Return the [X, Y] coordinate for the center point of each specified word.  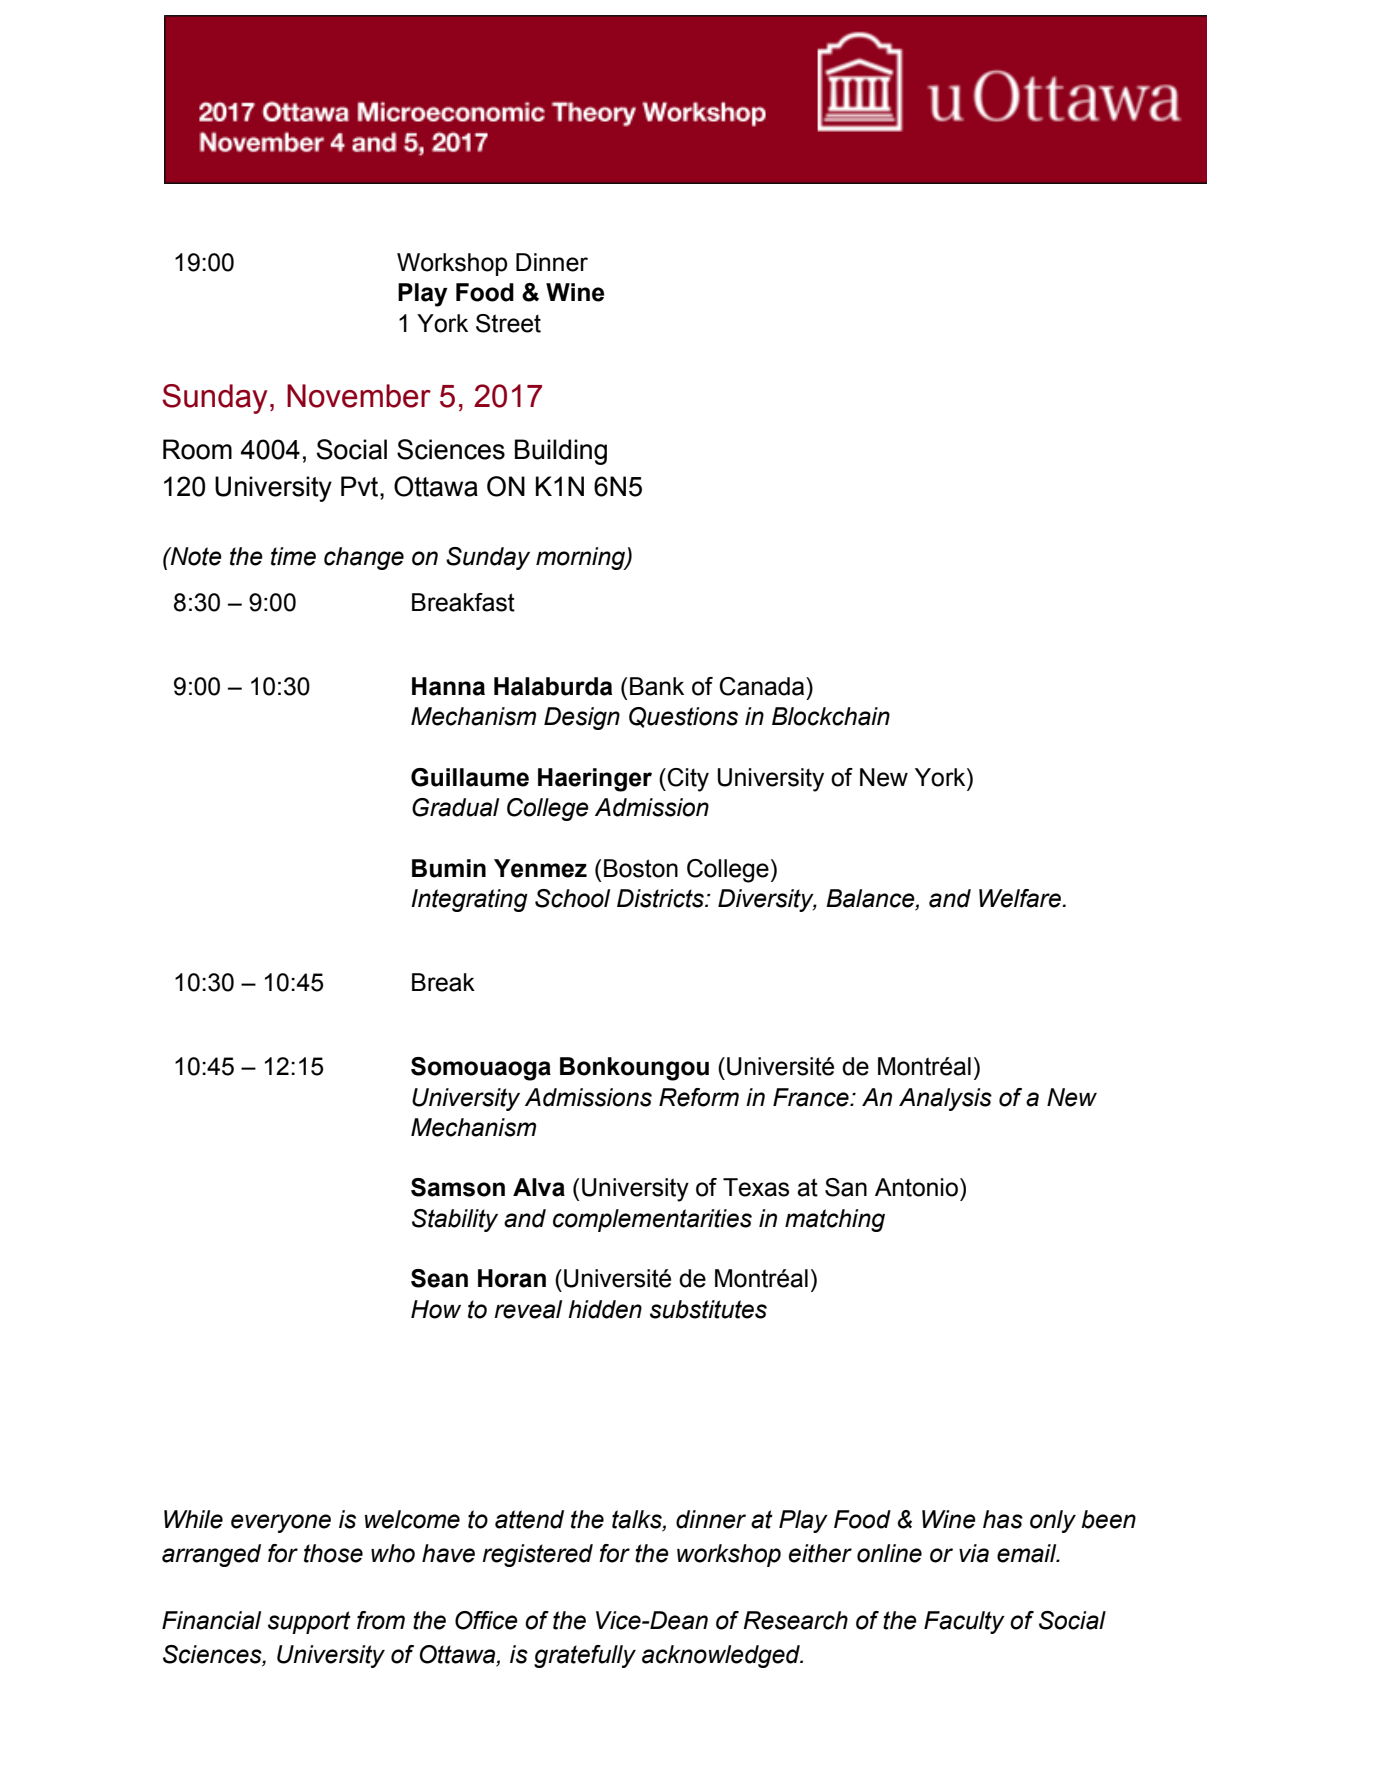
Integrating [469, 900]
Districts [661, 898]
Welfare [1021, 898]
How [436, 1309]
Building [561, 452]
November [359, 396]
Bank [657, 686]
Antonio [916, 1187]
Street [508, 323]
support [309, 1622]
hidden [605, 1309]
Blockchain [831, 716]
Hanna [448, 686]
